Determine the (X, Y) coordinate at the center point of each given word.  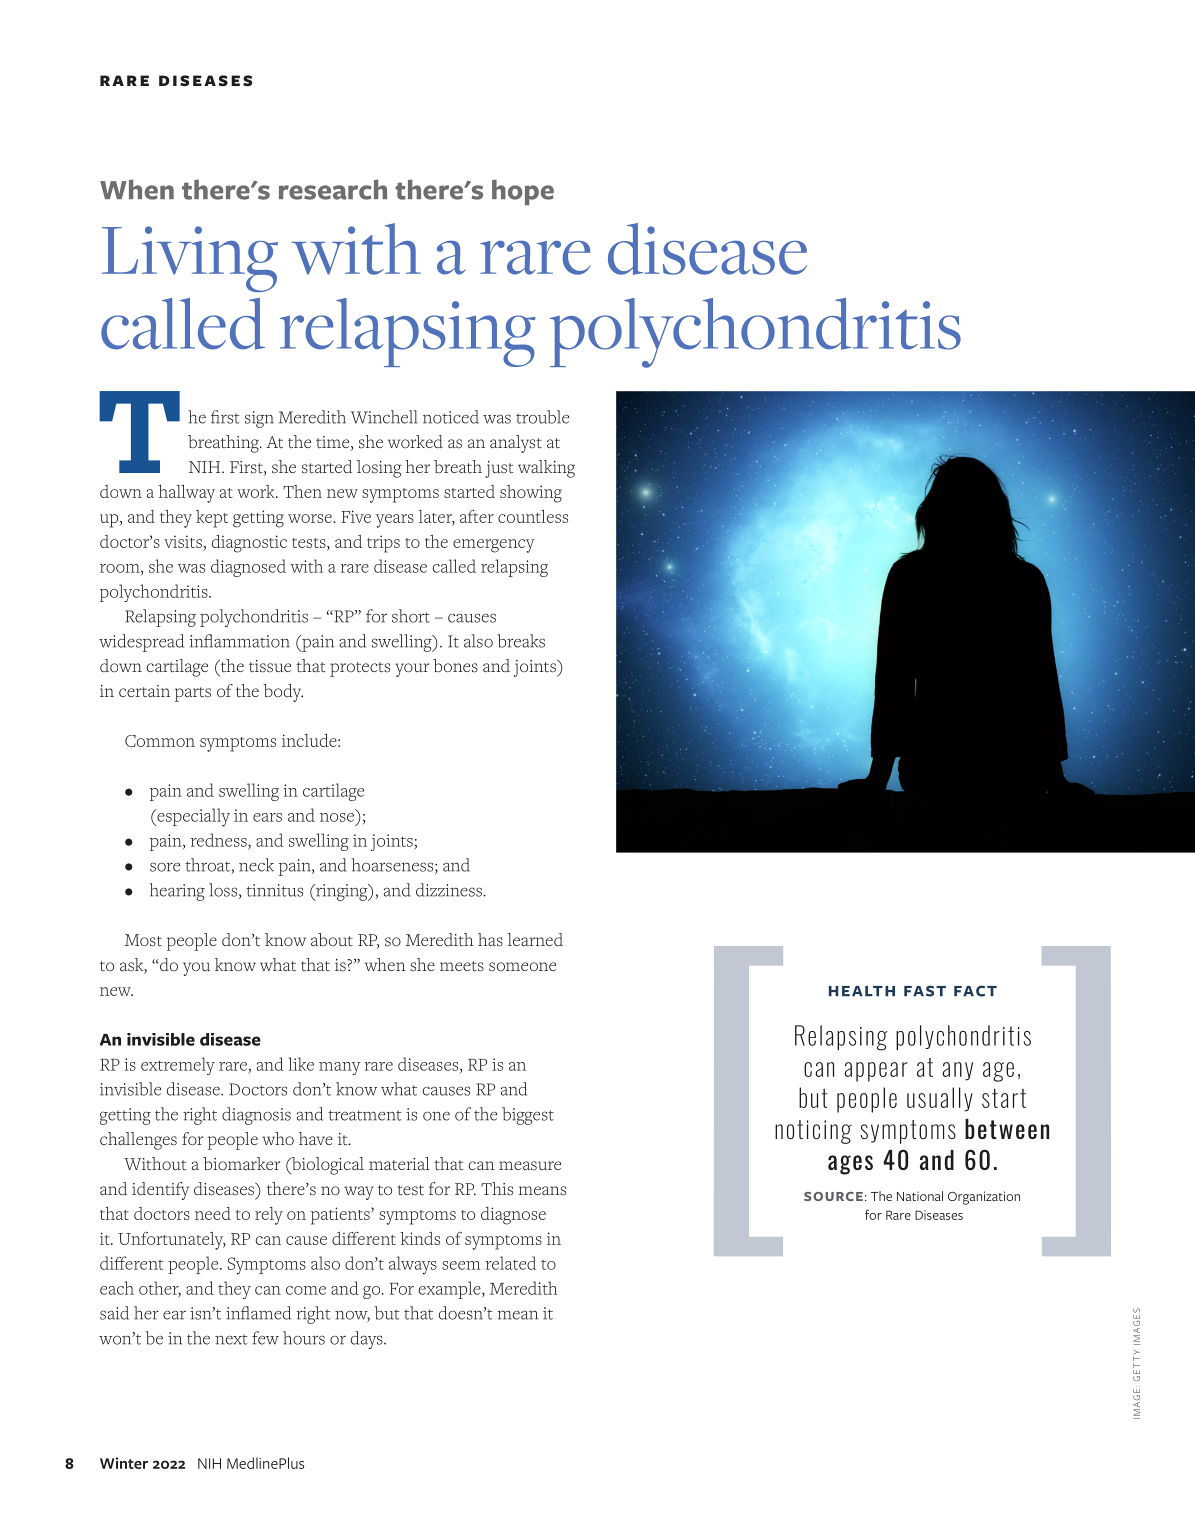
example (450, 1290)
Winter (124, 1463)
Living (190, 259)
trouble (542, 417)
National (920, 1196)
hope (523, 192)
